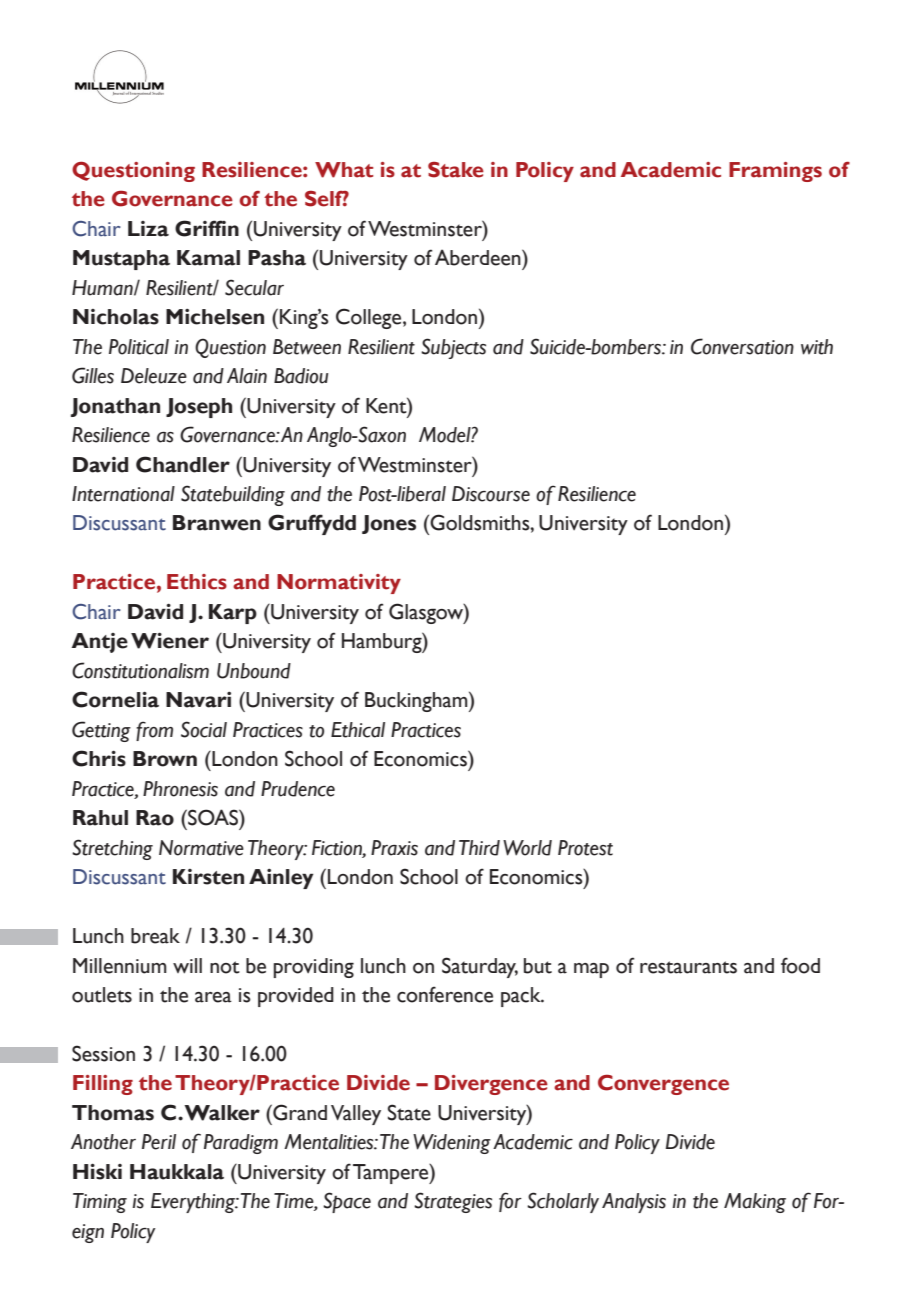  What do you see at coordinates (491, 494) in the screenshot?
I see `Discourse` at bounding box center [491, 494].
